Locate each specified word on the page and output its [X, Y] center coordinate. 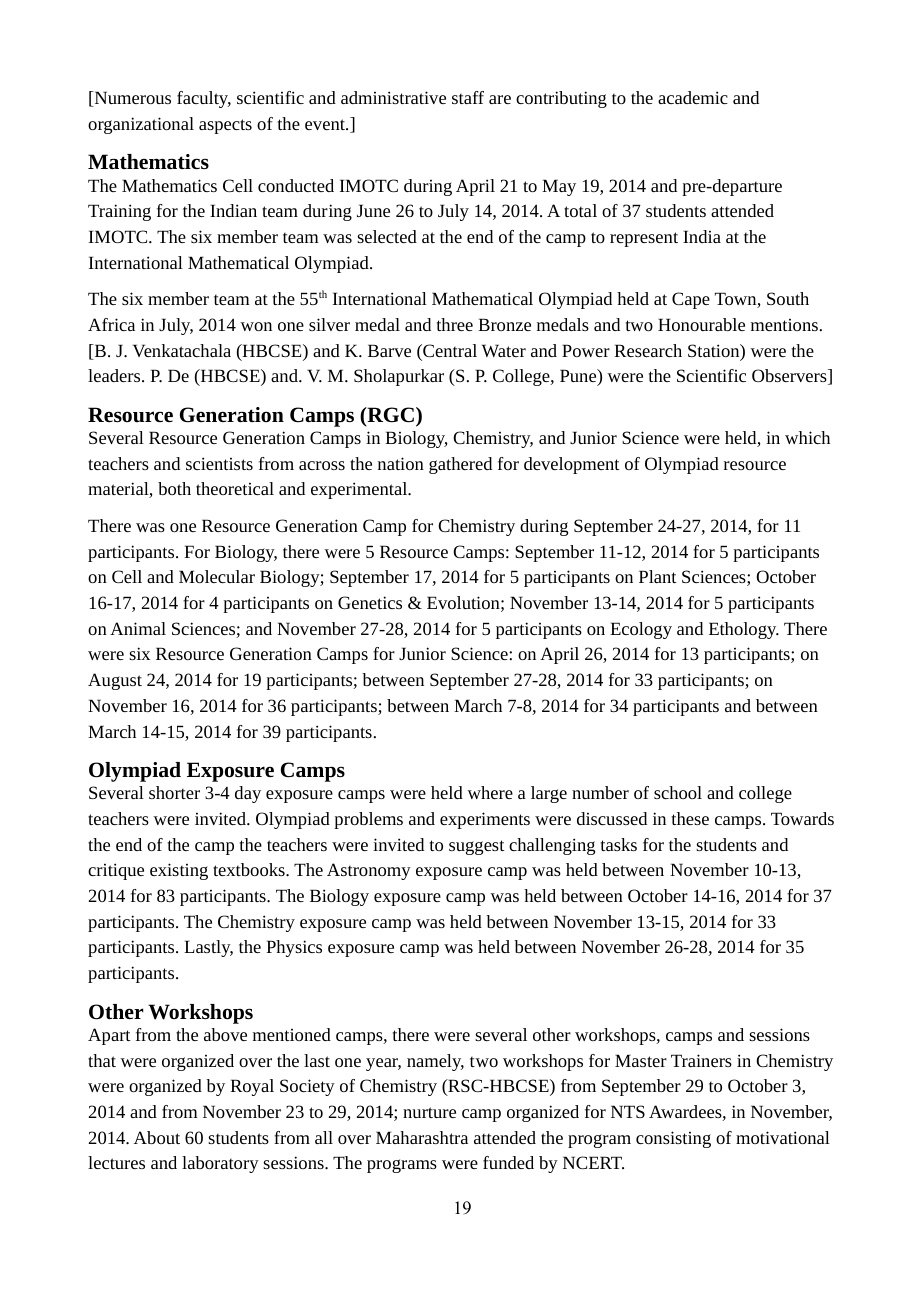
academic [693, 97]
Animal [138, 628]
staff [468, 97]
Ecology [641, 630]
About [157, 1137]
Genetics [370, 602]
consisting [673, 1139]
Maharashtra [422, 1137]
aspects [225, 126]
